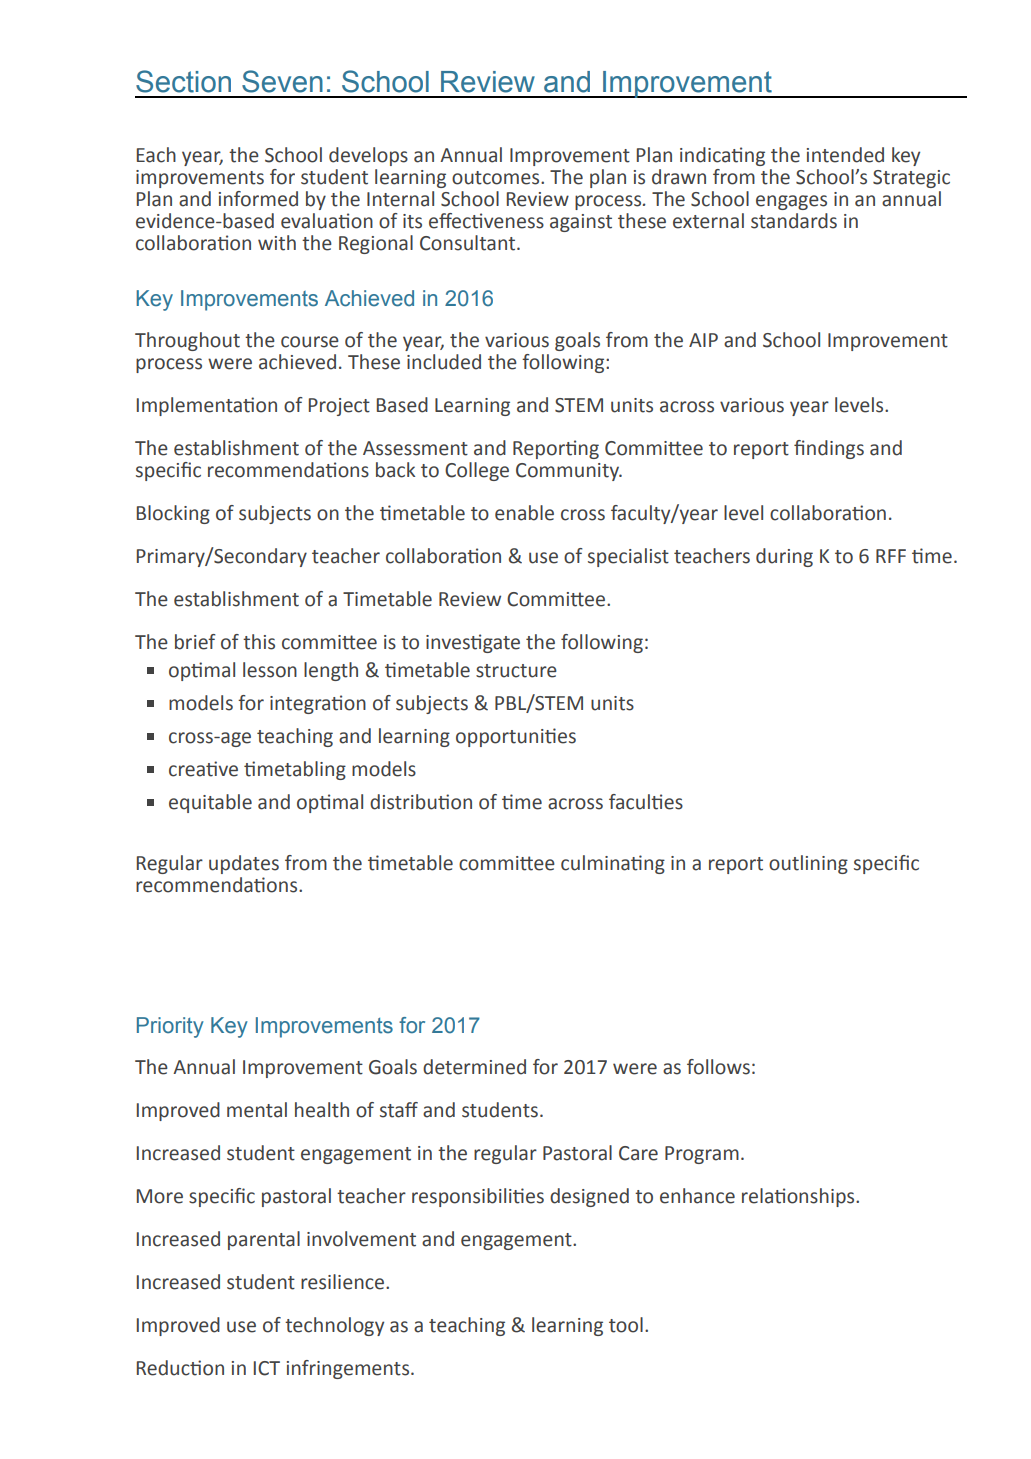  What do you see at coordinates (497, 178) in the screenshot?
I see `outcomes` at bounding box center [497, 178].
